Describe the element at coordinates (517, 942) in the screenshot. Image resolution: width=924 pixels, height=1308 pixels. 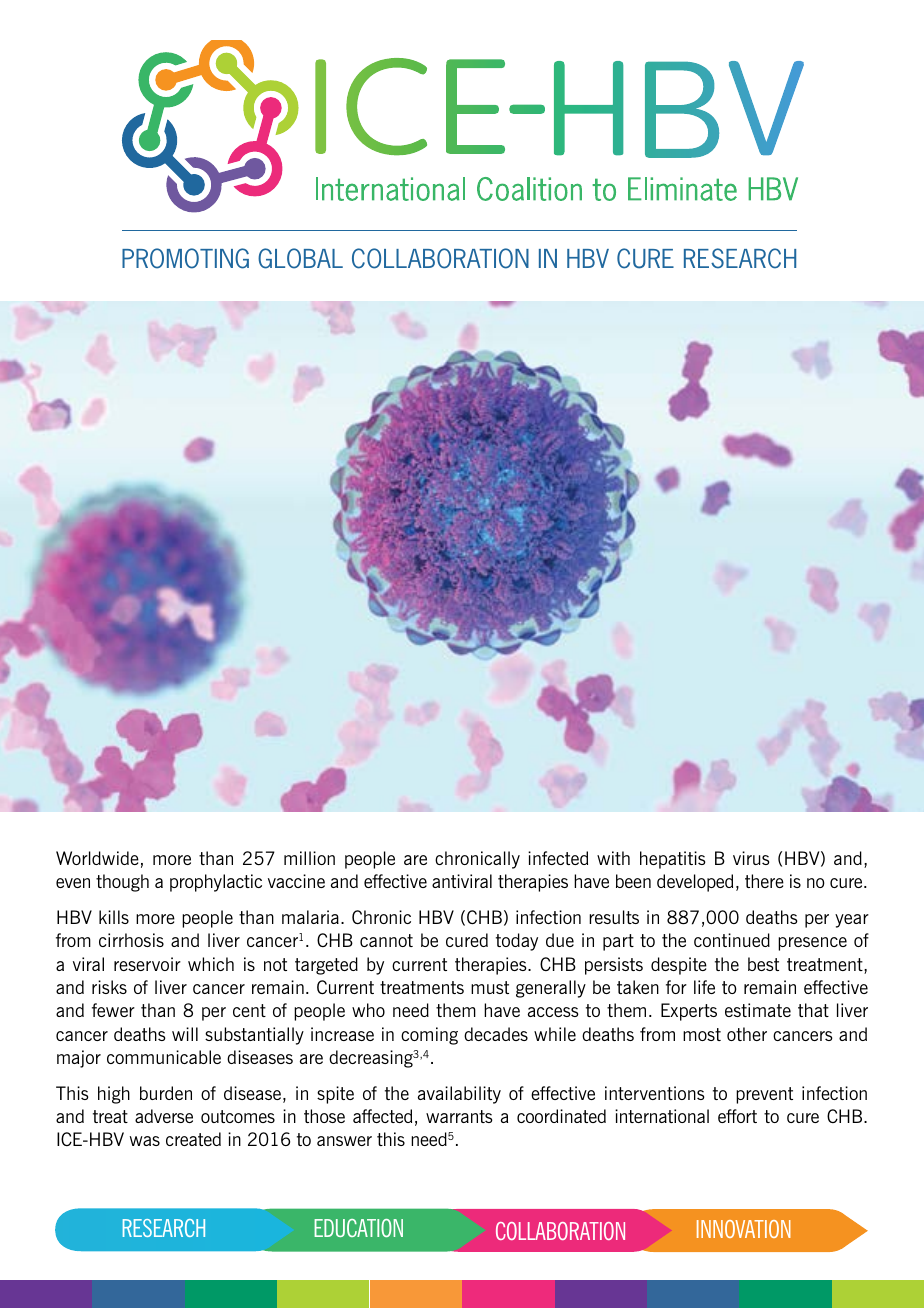
I see `today` at that location.
